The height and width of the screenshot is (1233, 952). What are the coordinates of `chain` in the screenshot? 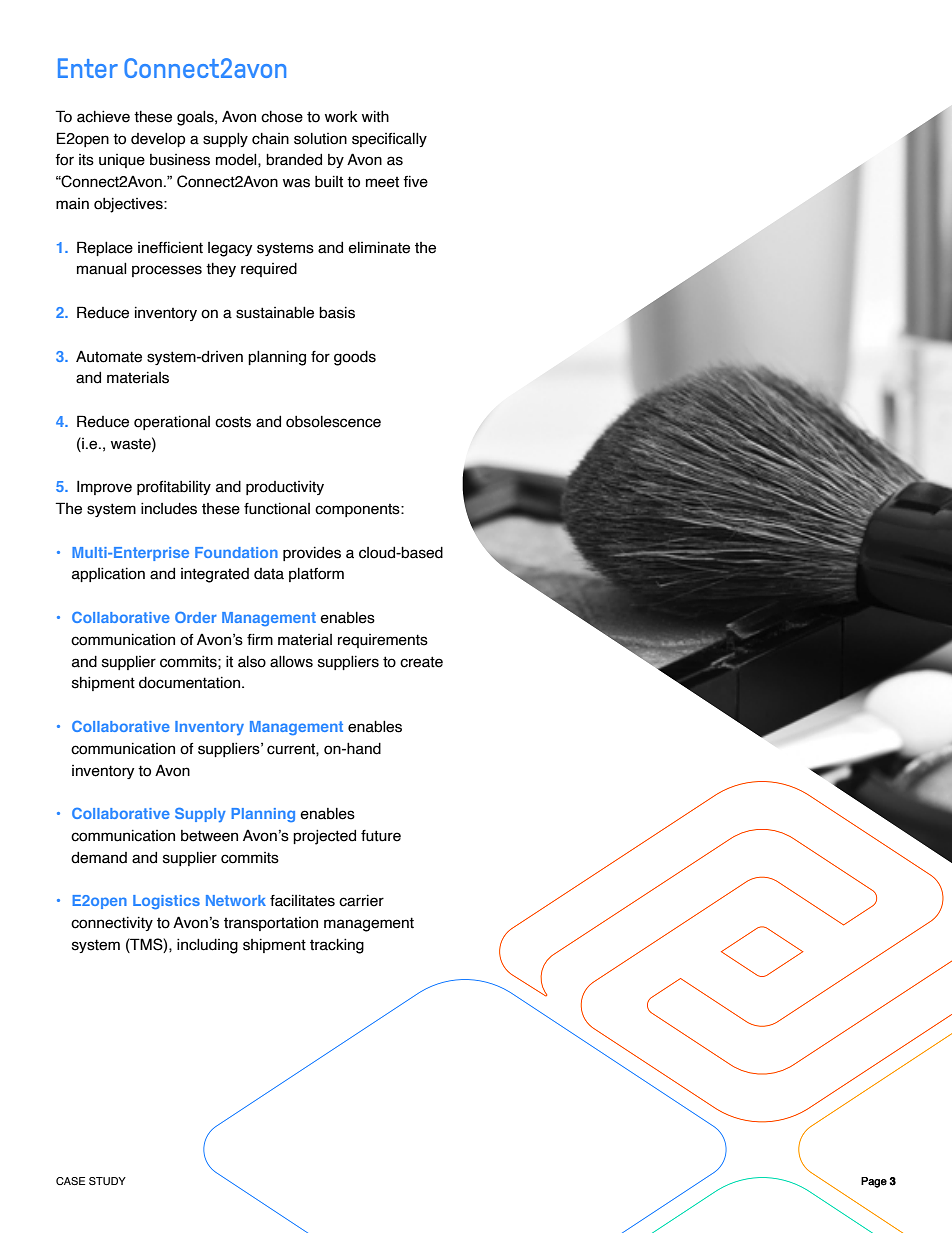 It's located at (270, 139).
